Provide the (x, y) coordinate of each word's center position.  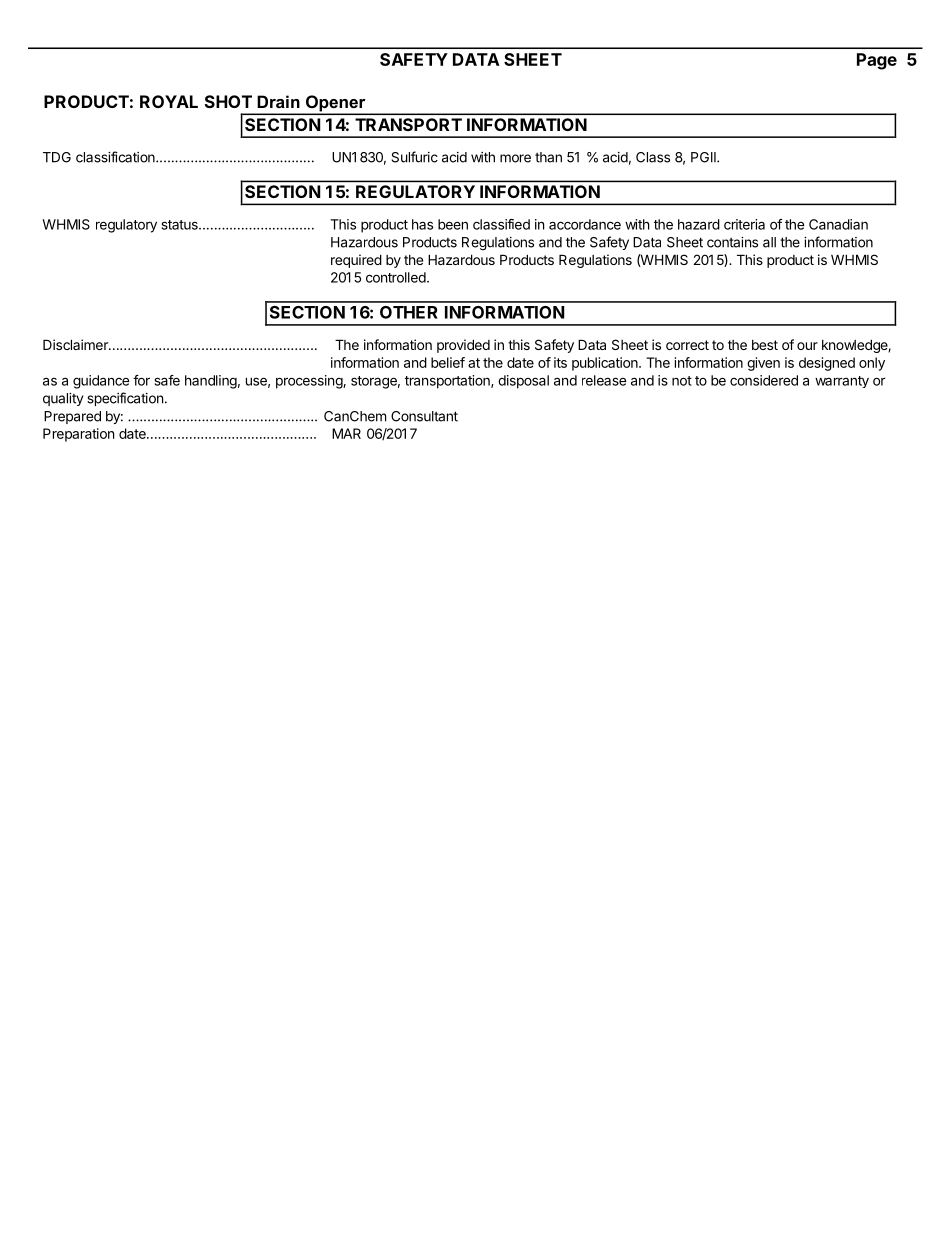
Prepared (72, 417)
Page (877, 61)
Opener (335, 104)
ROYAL (169, 101)
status (181, 225)
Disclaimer (76, 344)
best (765, 345)
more (515, 158)
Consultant (424, 416)
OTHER (409, 312)
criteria (744, 224)
